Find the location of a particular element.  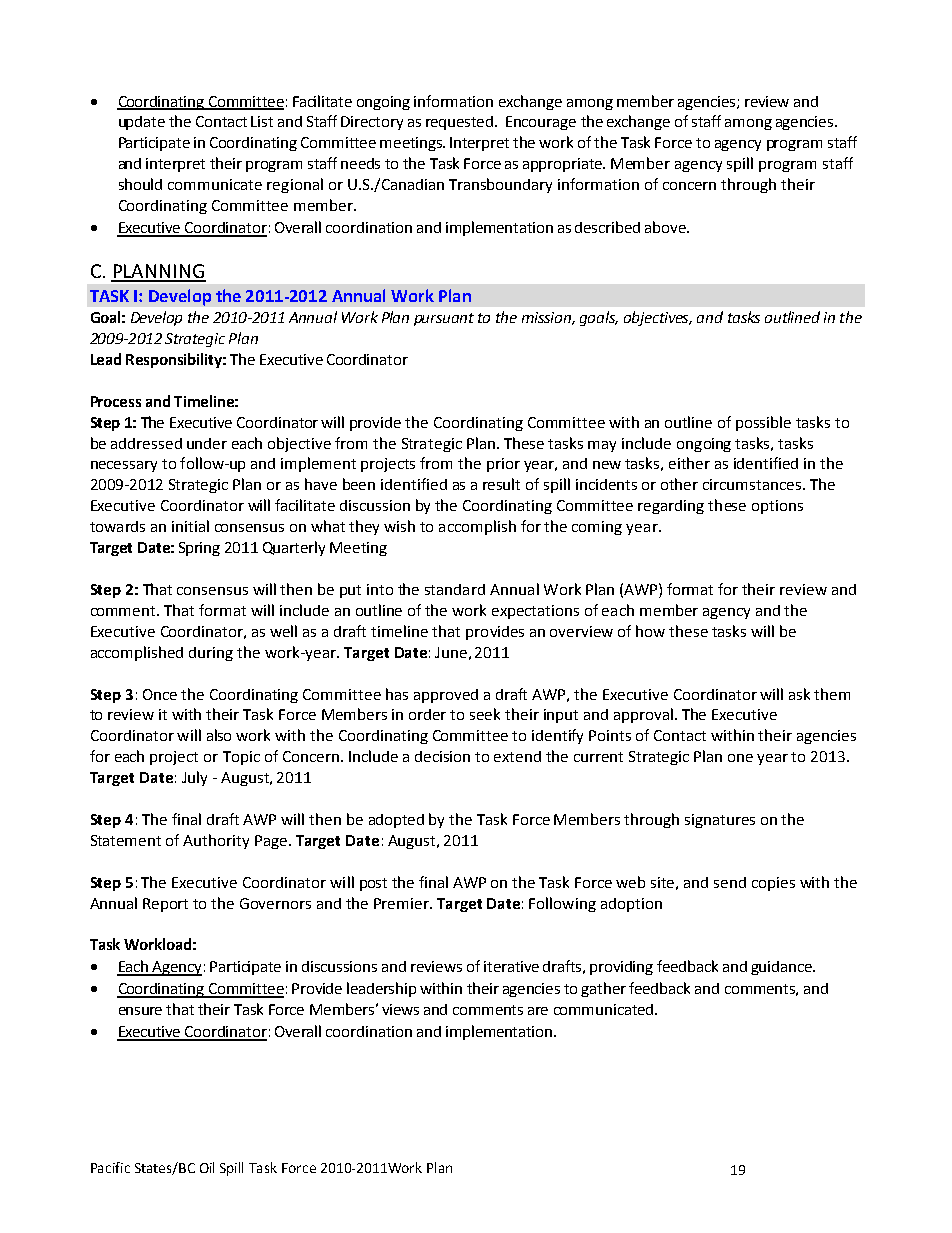

possible is located at coordinates (763, 423).
